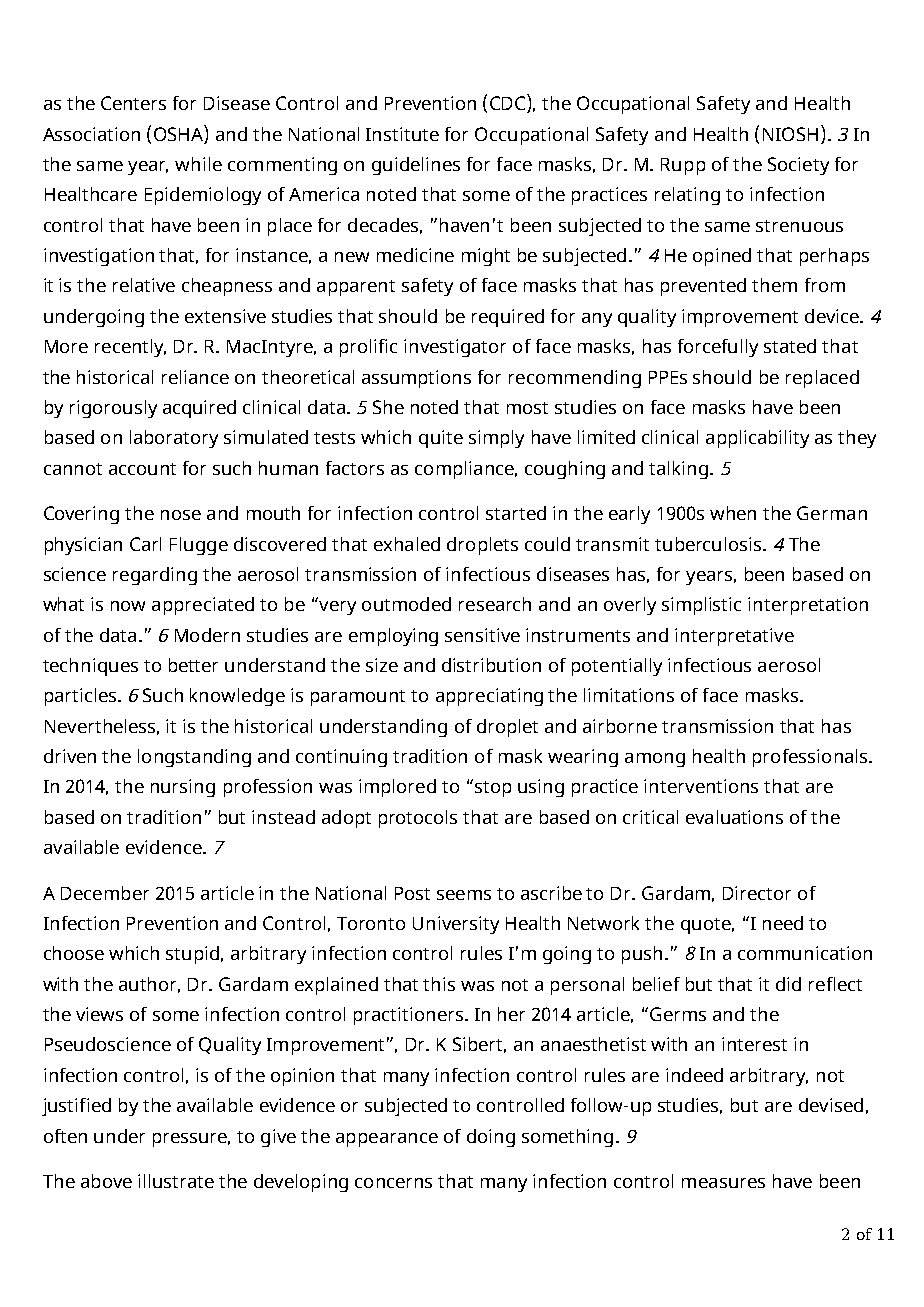  What do you see at coordinates (133, 103) in the image?
I see `Centers` at bounding box center [133, 103].
